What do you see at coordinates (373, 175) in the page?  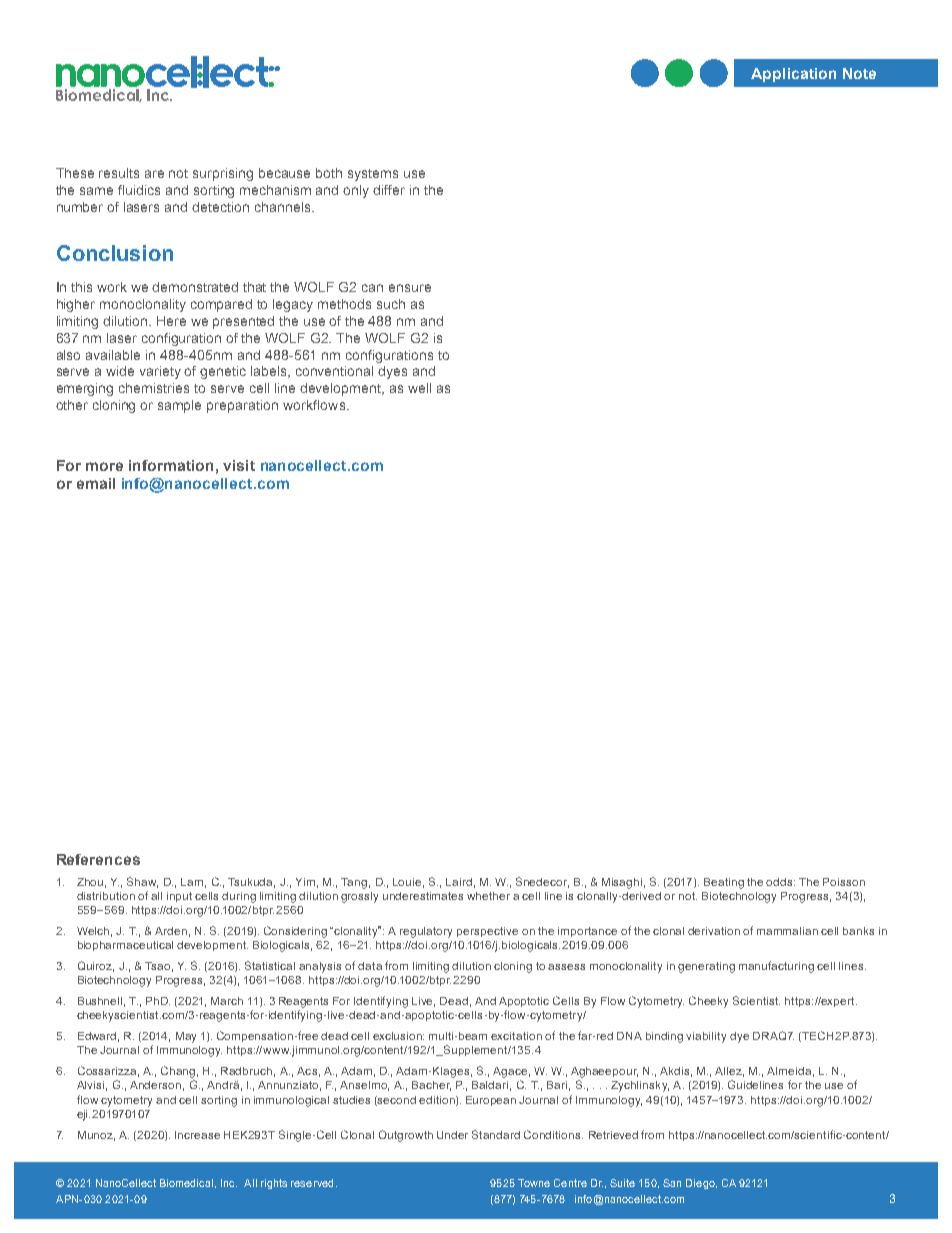 I see `systems` at bounding box center [373, 175].
